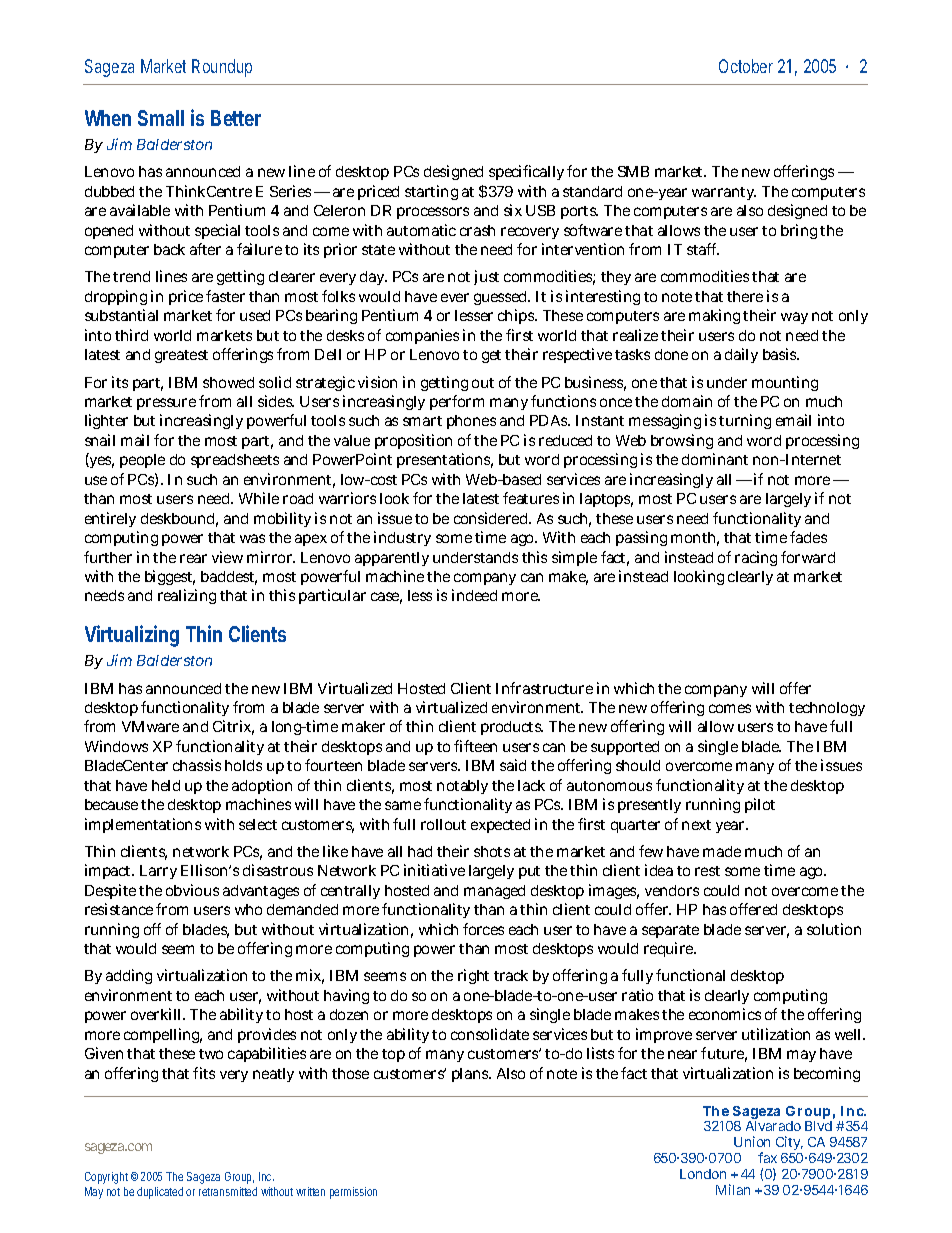  What do you see at coordinates (526, 172) in the image?
I see `specifically` at bounding box center [526, 172].
